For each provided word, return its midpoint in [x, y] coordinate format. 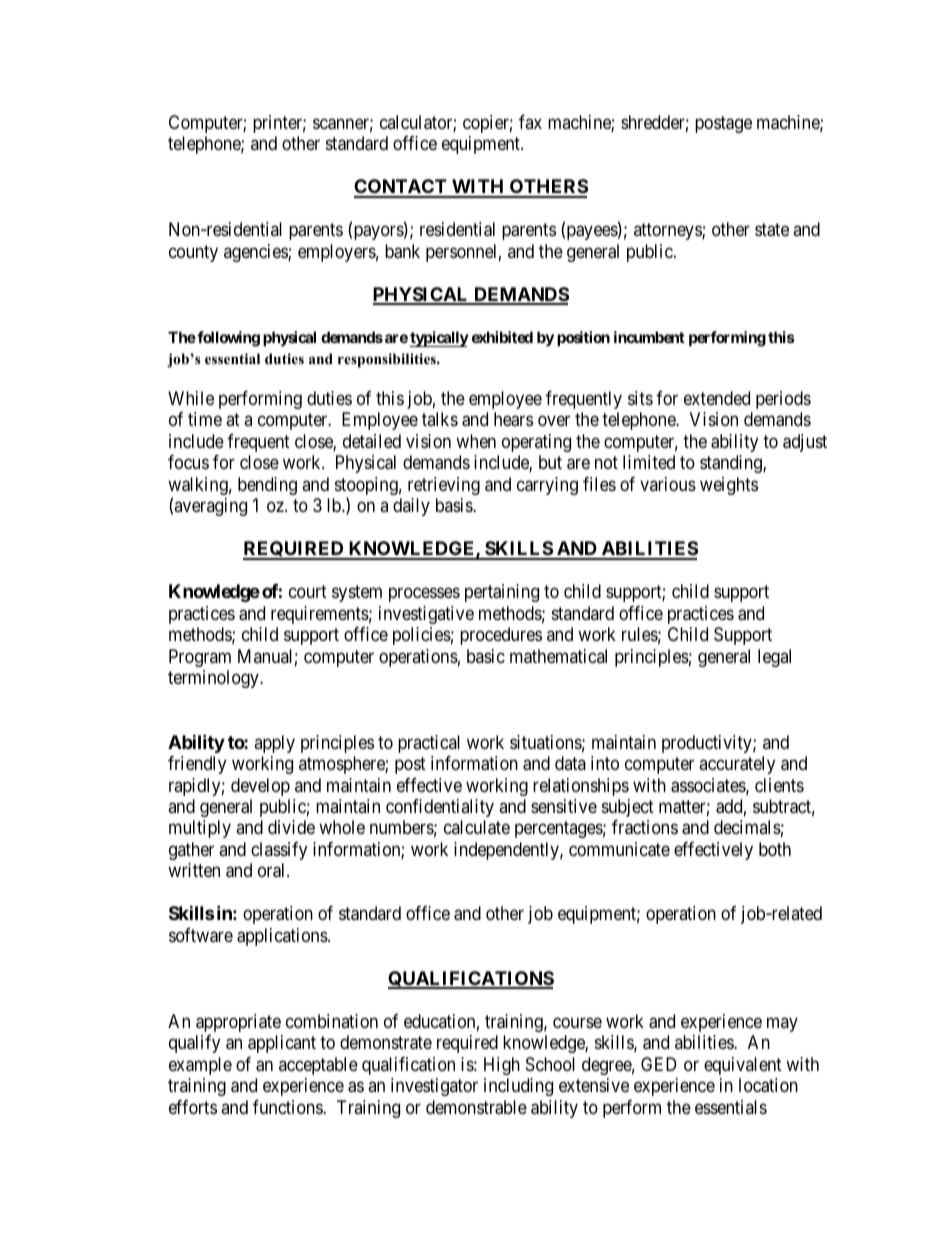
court [308, 591]
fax [530, 122]
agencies [256, 253]
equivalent [743, 1066]
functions [288, 1107]
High [502, 1066]
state [772, 230]
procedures [501, 636]
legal [774, 658]
